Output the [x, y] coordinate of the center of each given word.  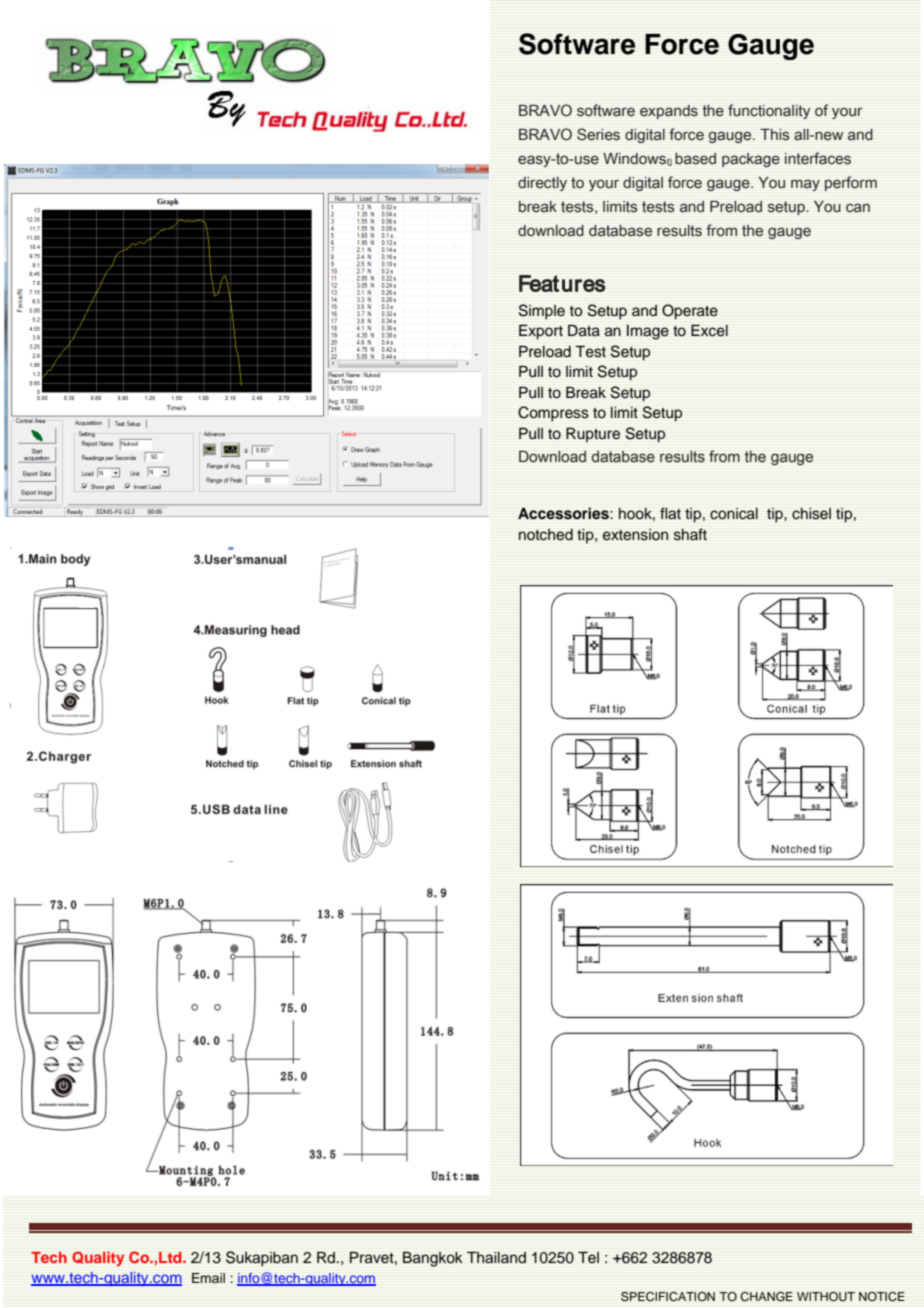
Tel [588, 1257]
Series [598, 134]
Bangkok [432, 1259]
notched [546, 535]
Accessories [564, 513]
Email [208, 1278]
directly [542, 184]
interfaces [818, 158]
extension [635, 535]
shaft [690, 534]
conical [734, 514]
